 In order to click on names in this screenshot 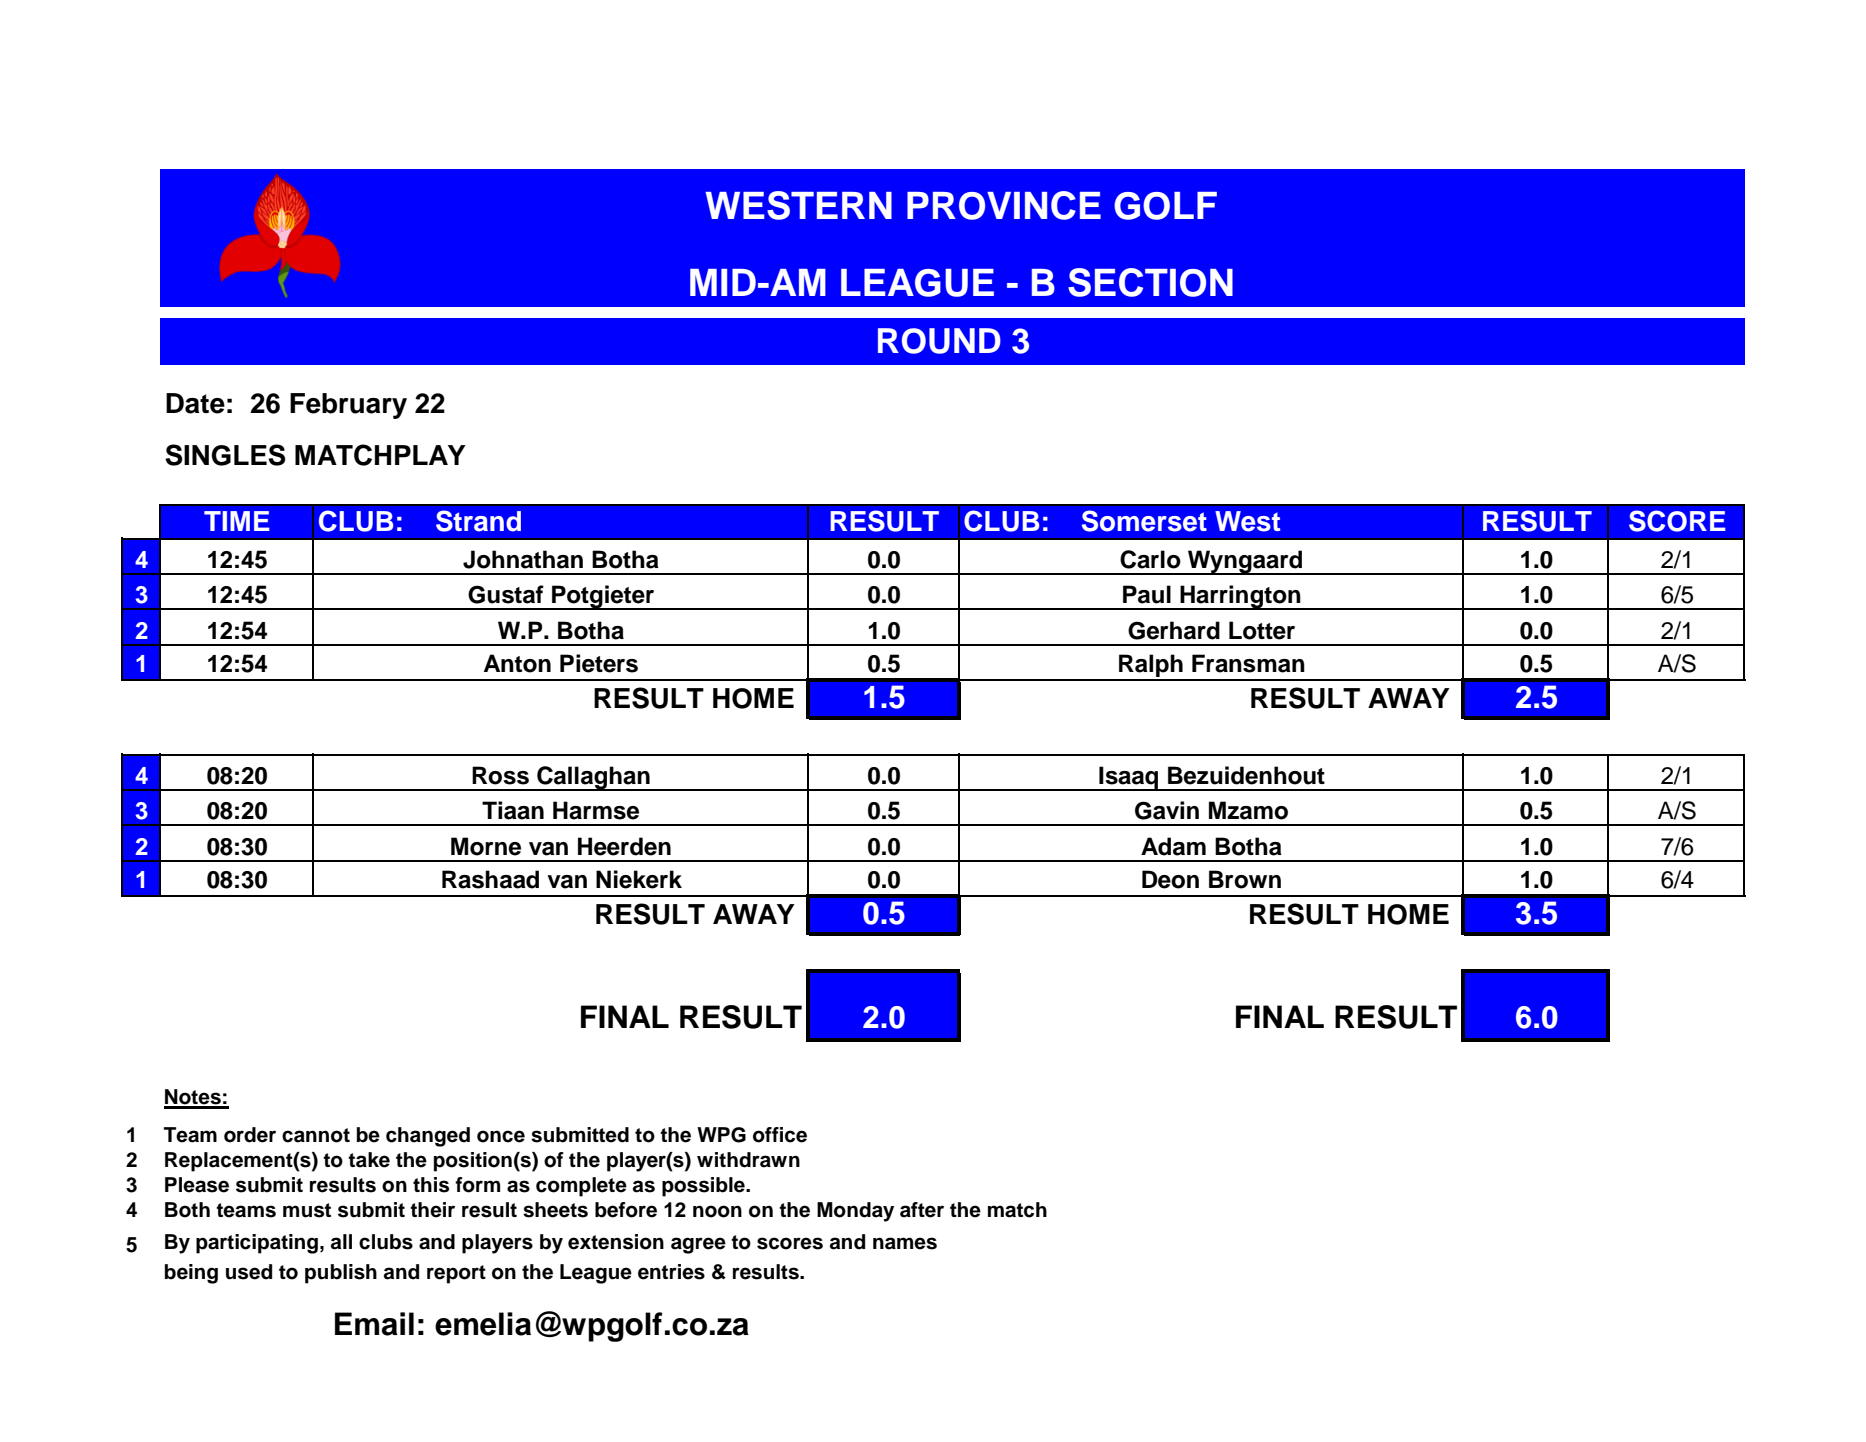, I will do `click(905, 1243)`.
